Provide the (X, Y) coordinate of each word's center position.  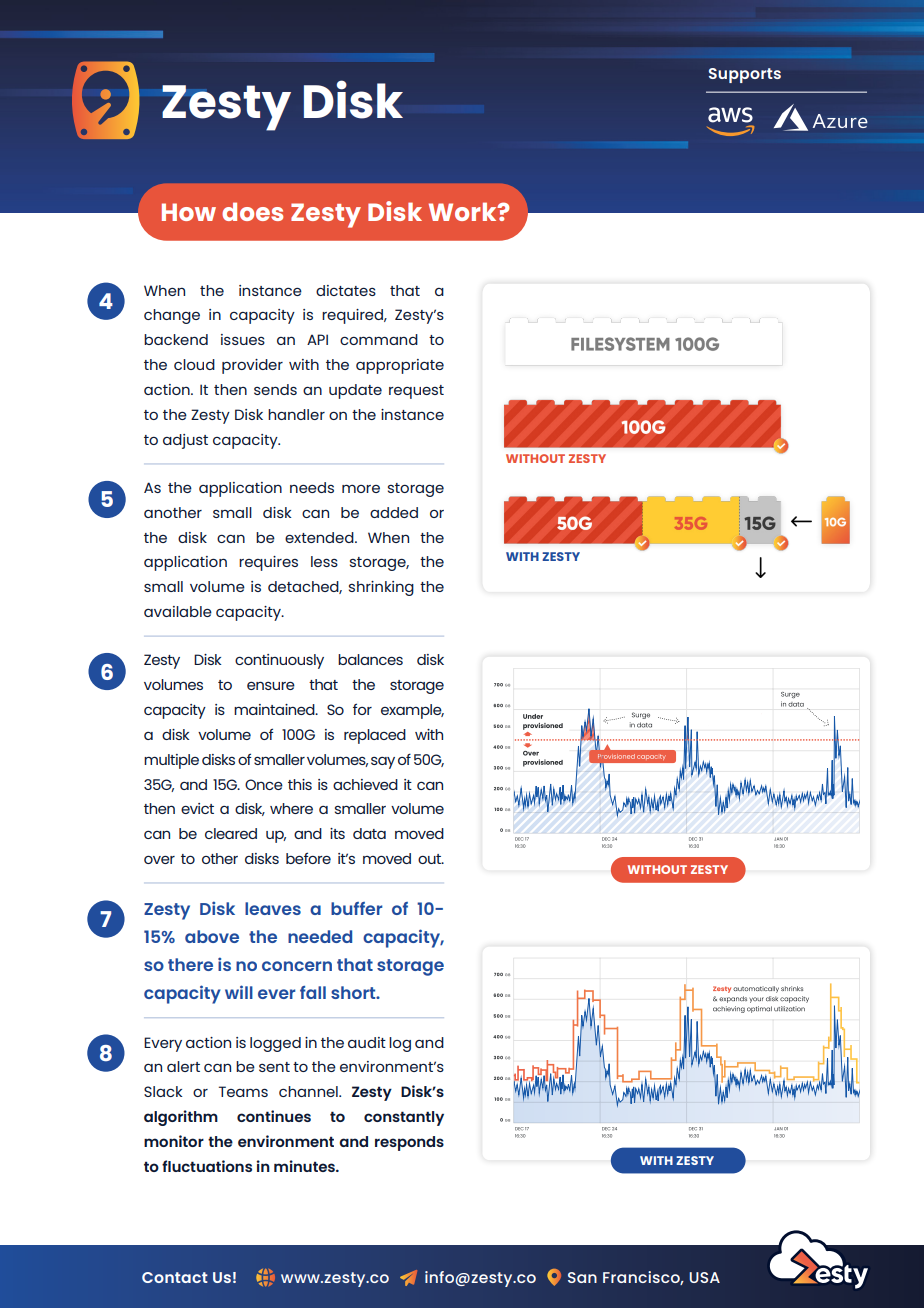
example (412, 711)
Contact (175, 1277)
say (383, 763)
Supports (745, 75)
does (252, 211)
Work (464, 211)
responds (409, 1143)
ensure (271, 685)
